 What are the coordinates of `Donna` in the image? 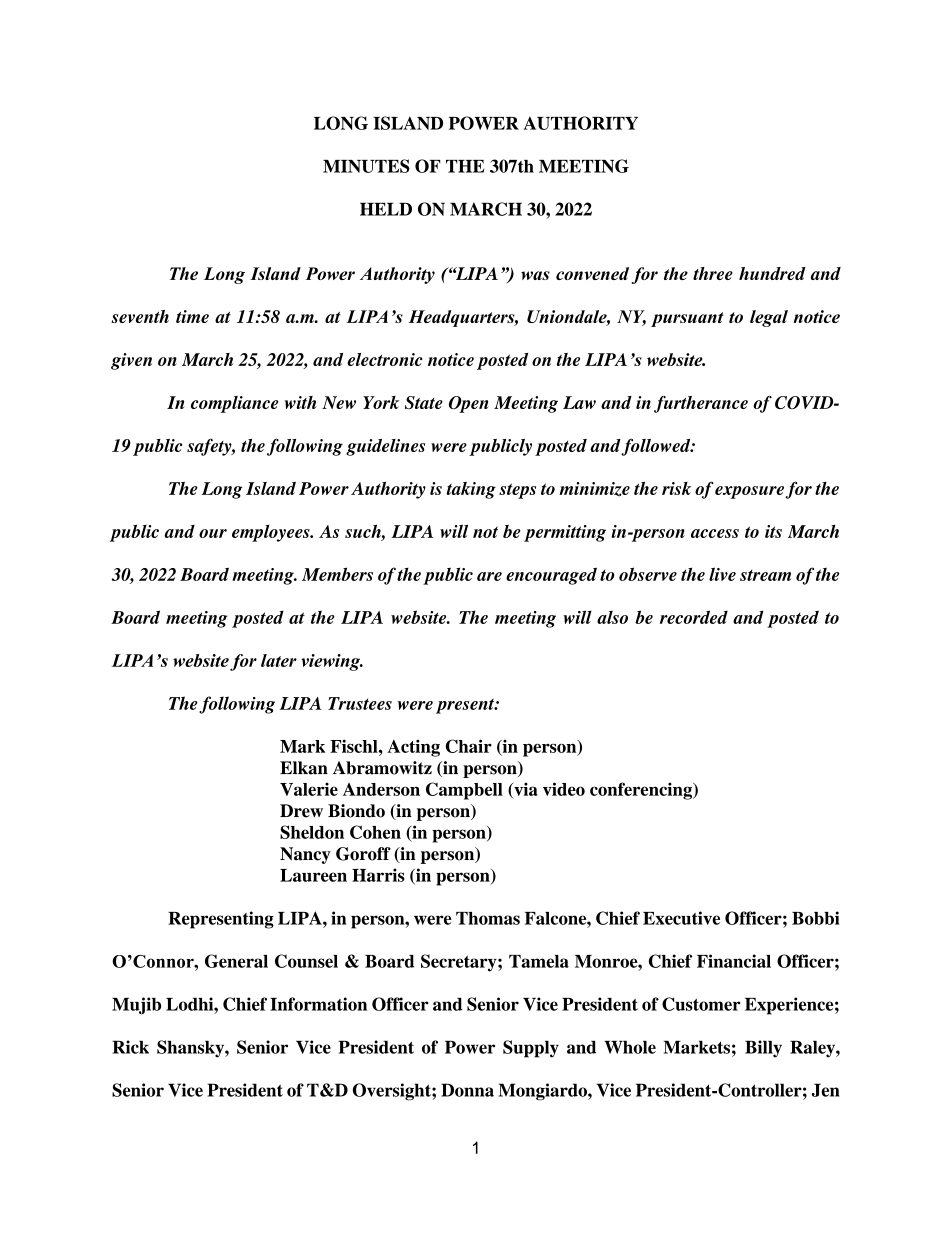 It's located at (467, 1090).
